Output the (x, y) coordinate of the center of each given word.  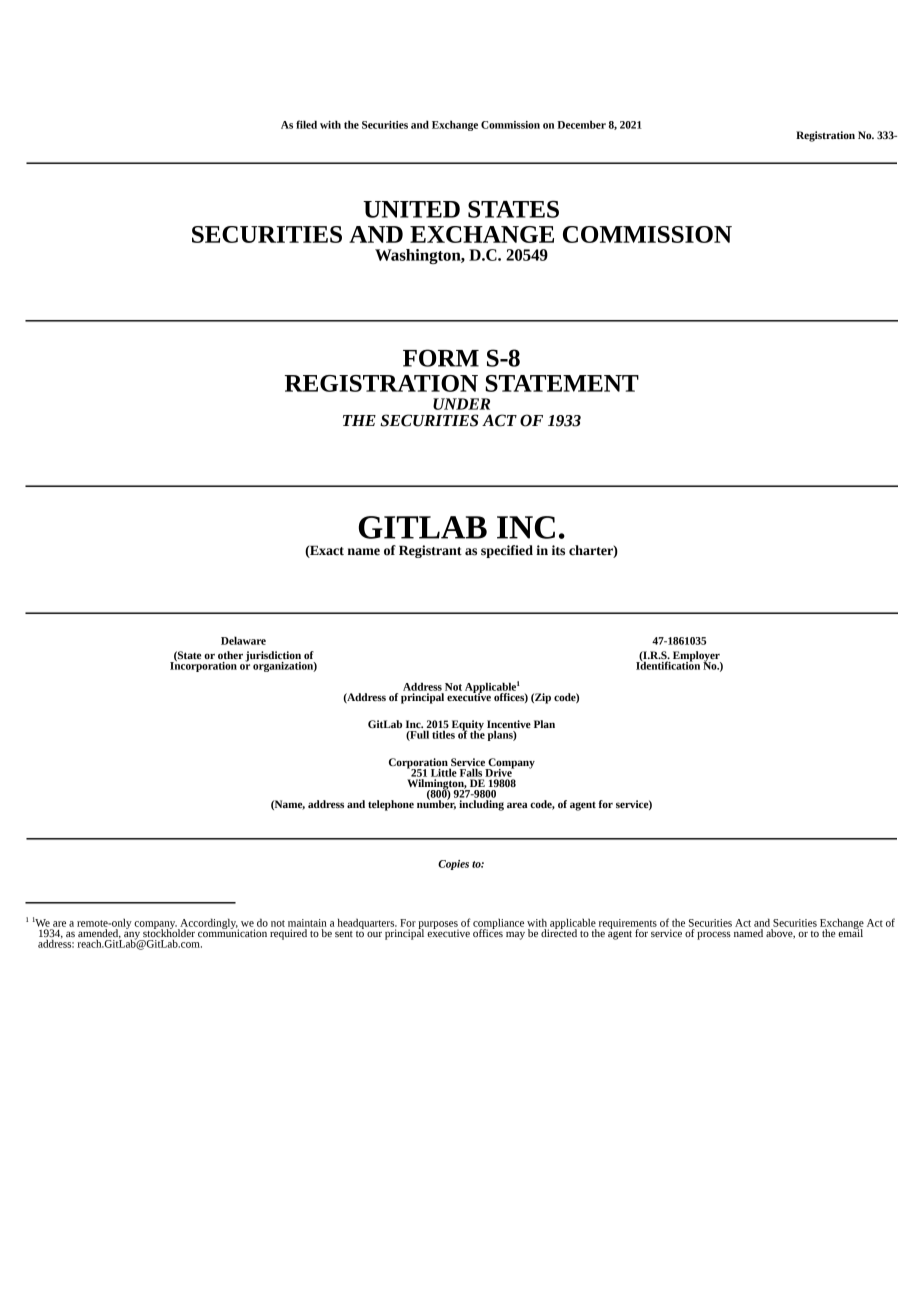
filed (306, 124)
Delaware (243, 640)
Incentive (509, 725)
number (436, 804)
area (517, 805)
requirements (628, 925)
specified (507, 551)
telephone (391, 805)
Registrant (430, 551)
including (481, 805)
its (558, 550)
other (230, 655)
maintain (307, 923)
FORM (441, 358)
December (581, 124)
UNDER (461, 404)
